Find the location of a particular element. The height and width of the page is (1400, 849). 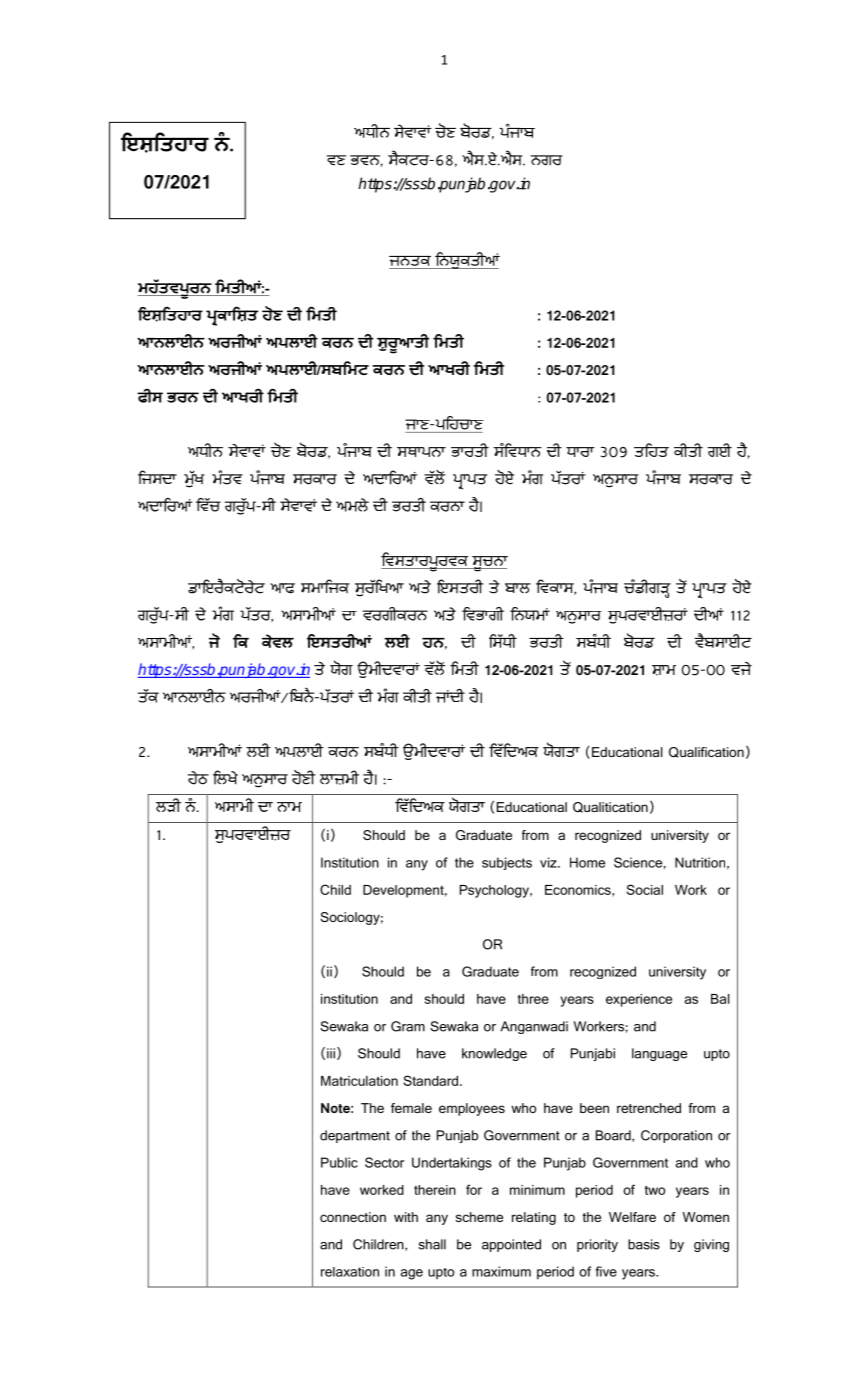

Corporation is located at coordinates (676, 1136).
